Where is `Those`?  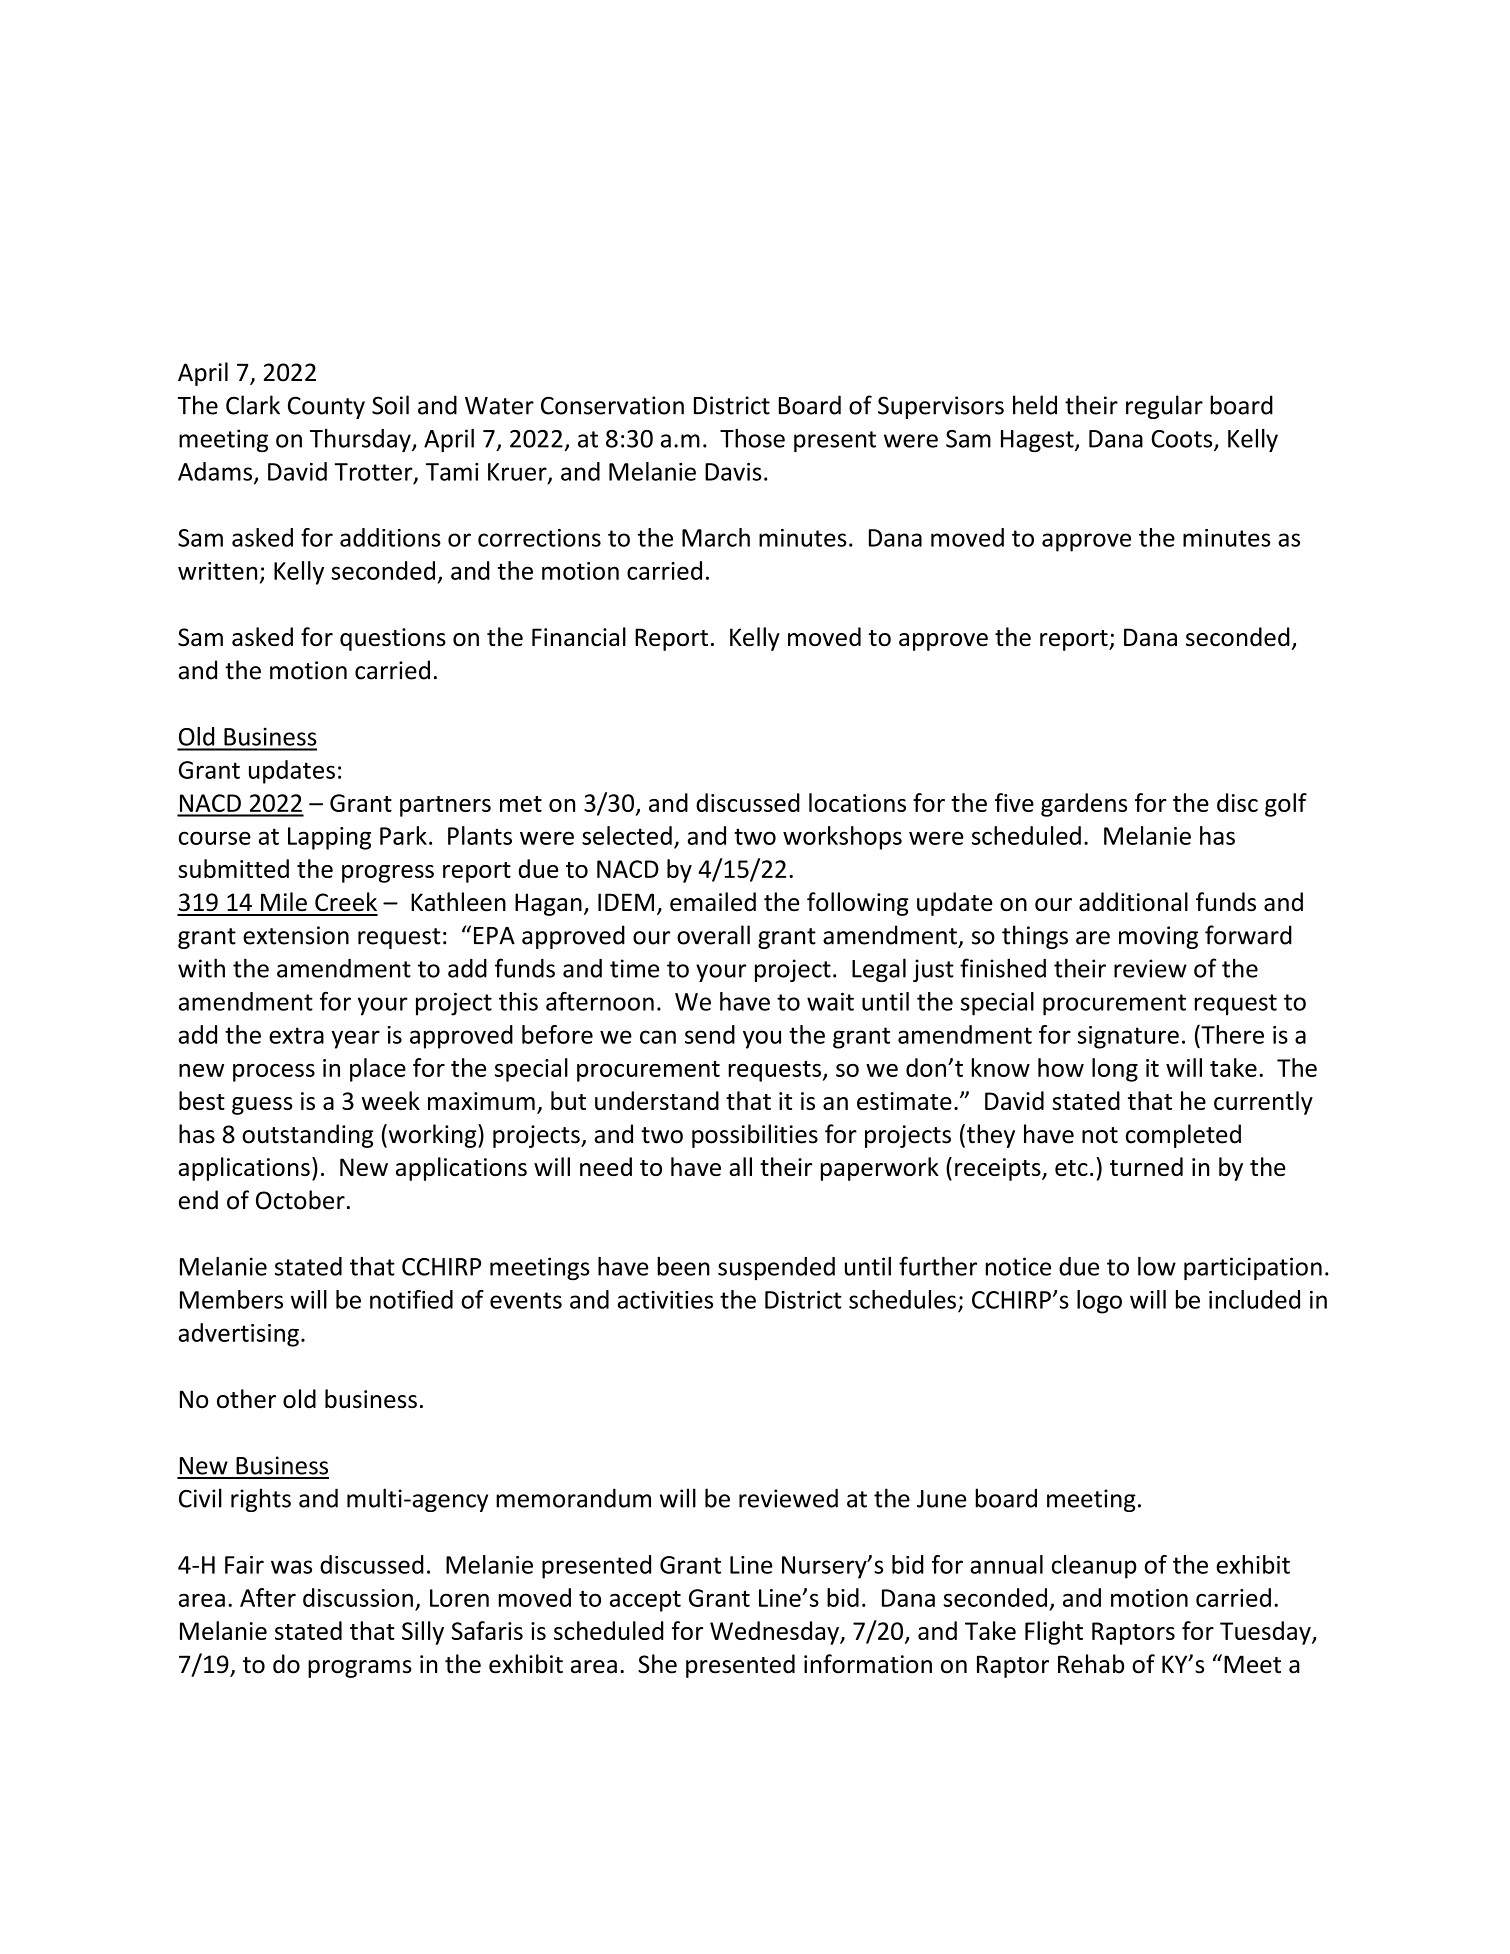
Those is located at coordinates (752, 438).
